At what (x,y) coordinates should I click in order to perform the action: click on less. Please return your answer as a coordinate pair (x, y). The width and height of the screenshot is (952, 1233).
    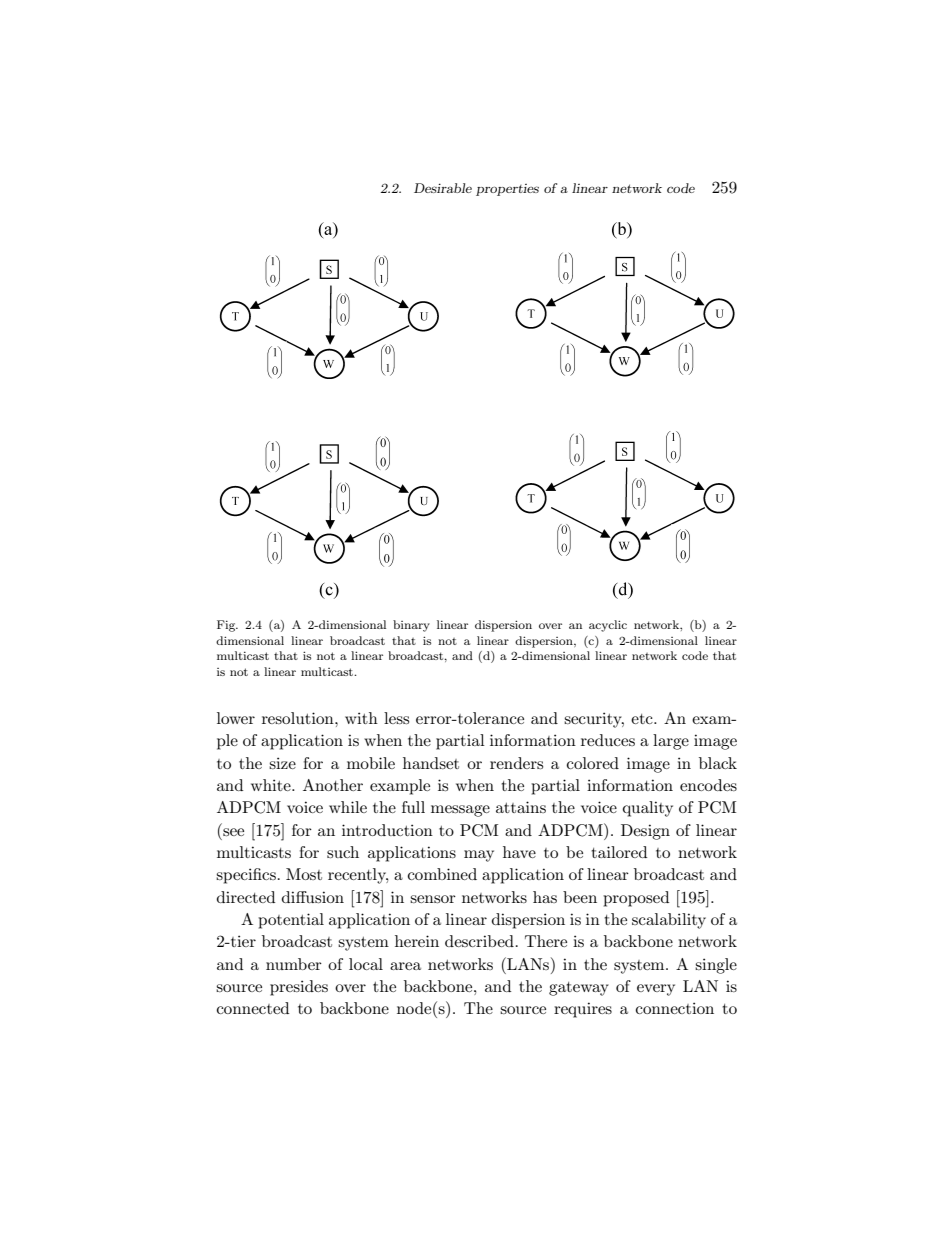
    Looking at the image, I should click on (396, 718).
